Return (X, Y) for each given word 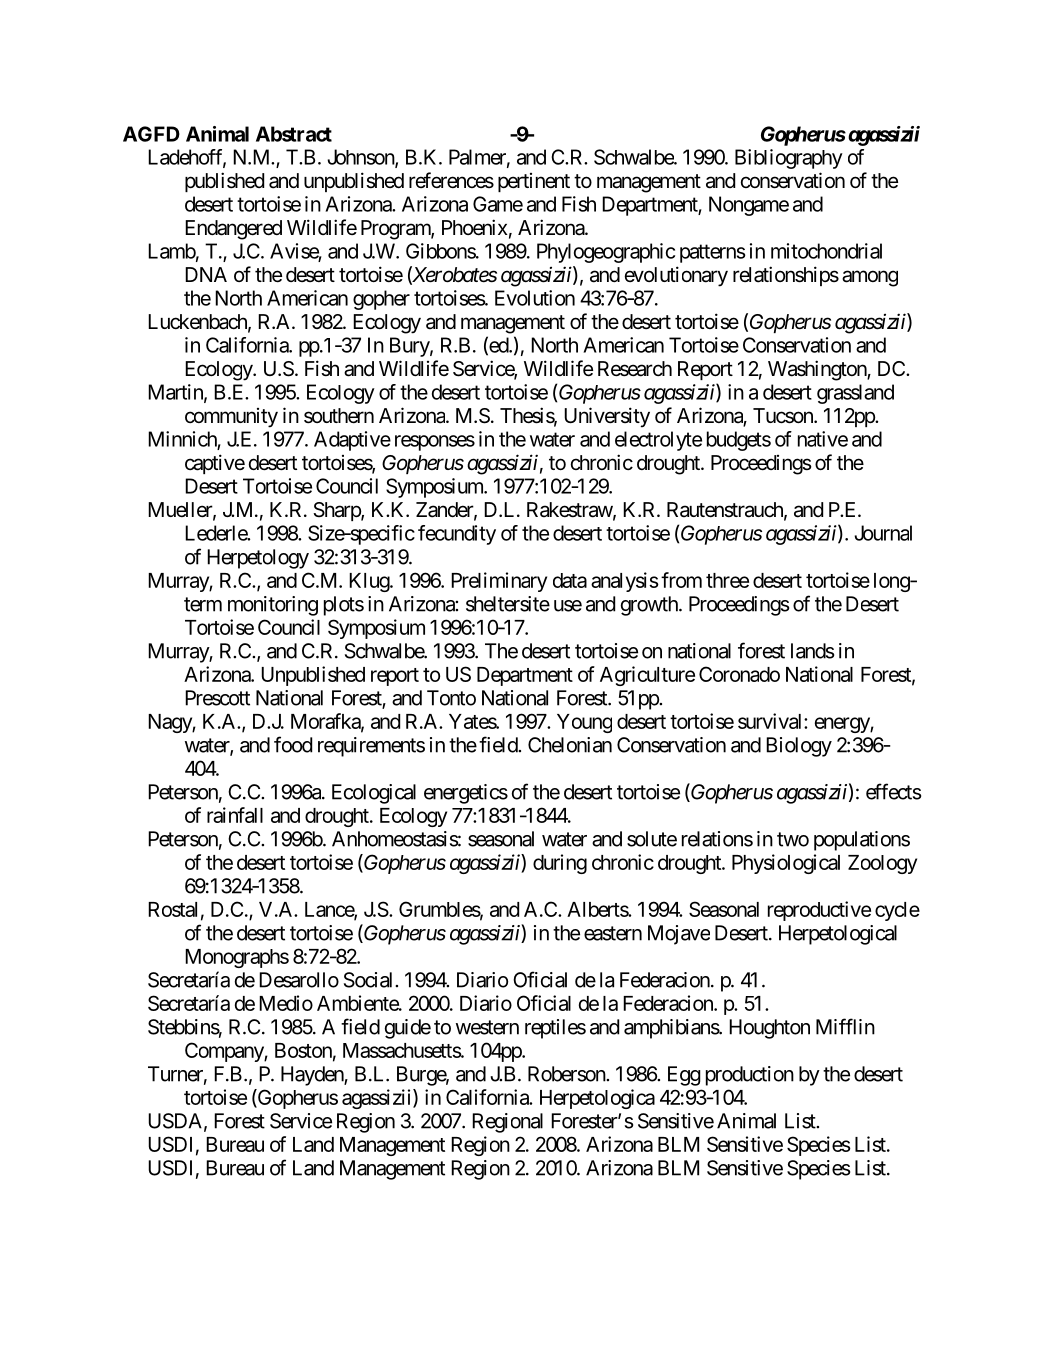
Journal (883, 533)
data (570, 580)
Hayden (313, 1076)
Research (635, 369)
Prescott (217, 698)
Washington (818, 370)
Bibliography (789, 159)
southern (339, 416)
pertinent (534, 182)
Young (584, 723)
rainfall (235, 815)
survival (771, 721)
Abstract (294, 134)
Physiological (786, 864)
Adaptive (352, 441)
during (560, 864)
